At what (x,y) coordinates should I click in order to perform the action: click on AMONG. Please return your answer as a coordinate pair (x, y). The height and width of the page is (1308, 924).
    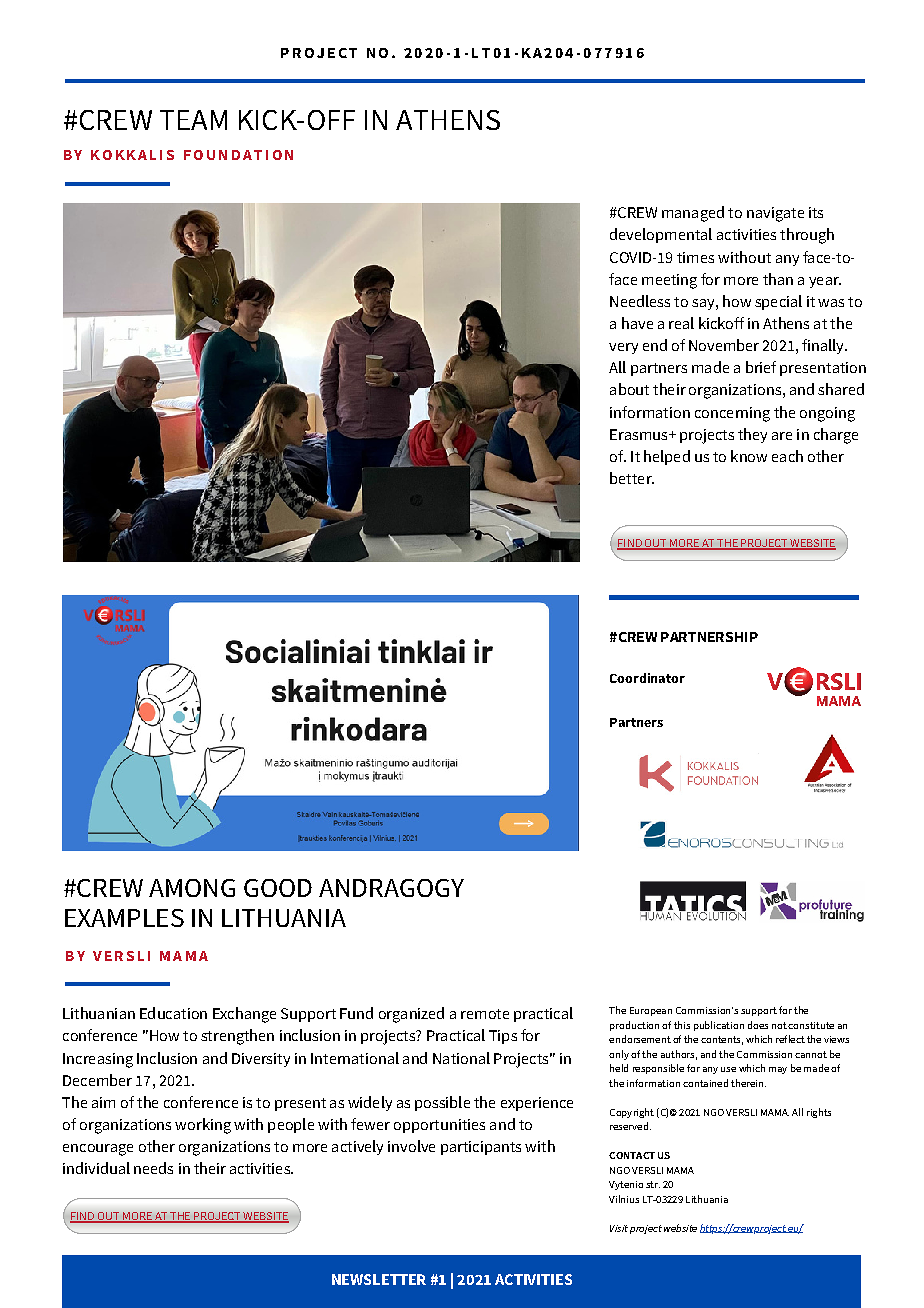
    Looking at the image, I should click on (192, 888).
